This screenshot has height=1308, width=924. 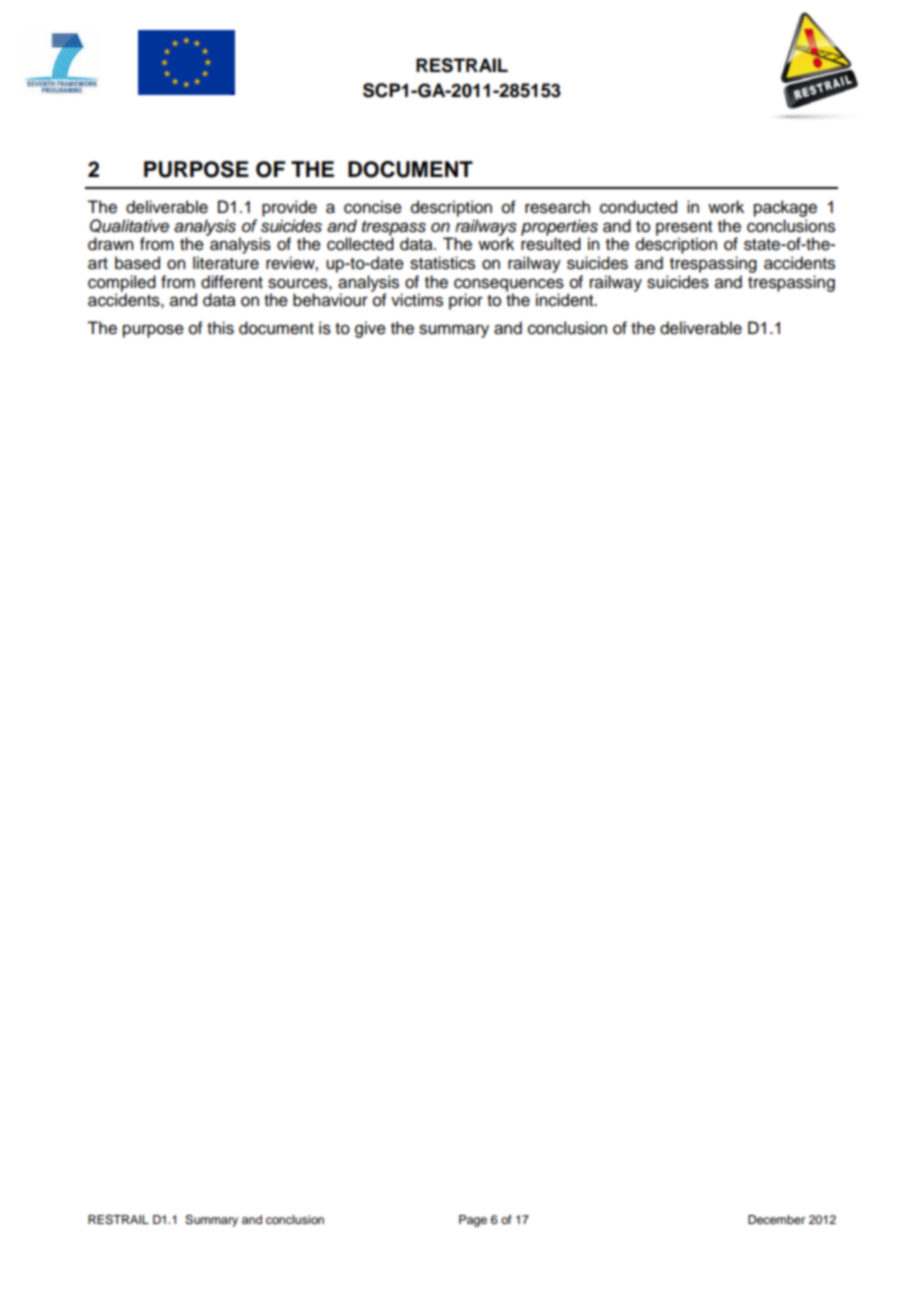 What do you see at coordinates (226, 263) in the screenshot?
I see `literature` at bounding box center [226, 263].
